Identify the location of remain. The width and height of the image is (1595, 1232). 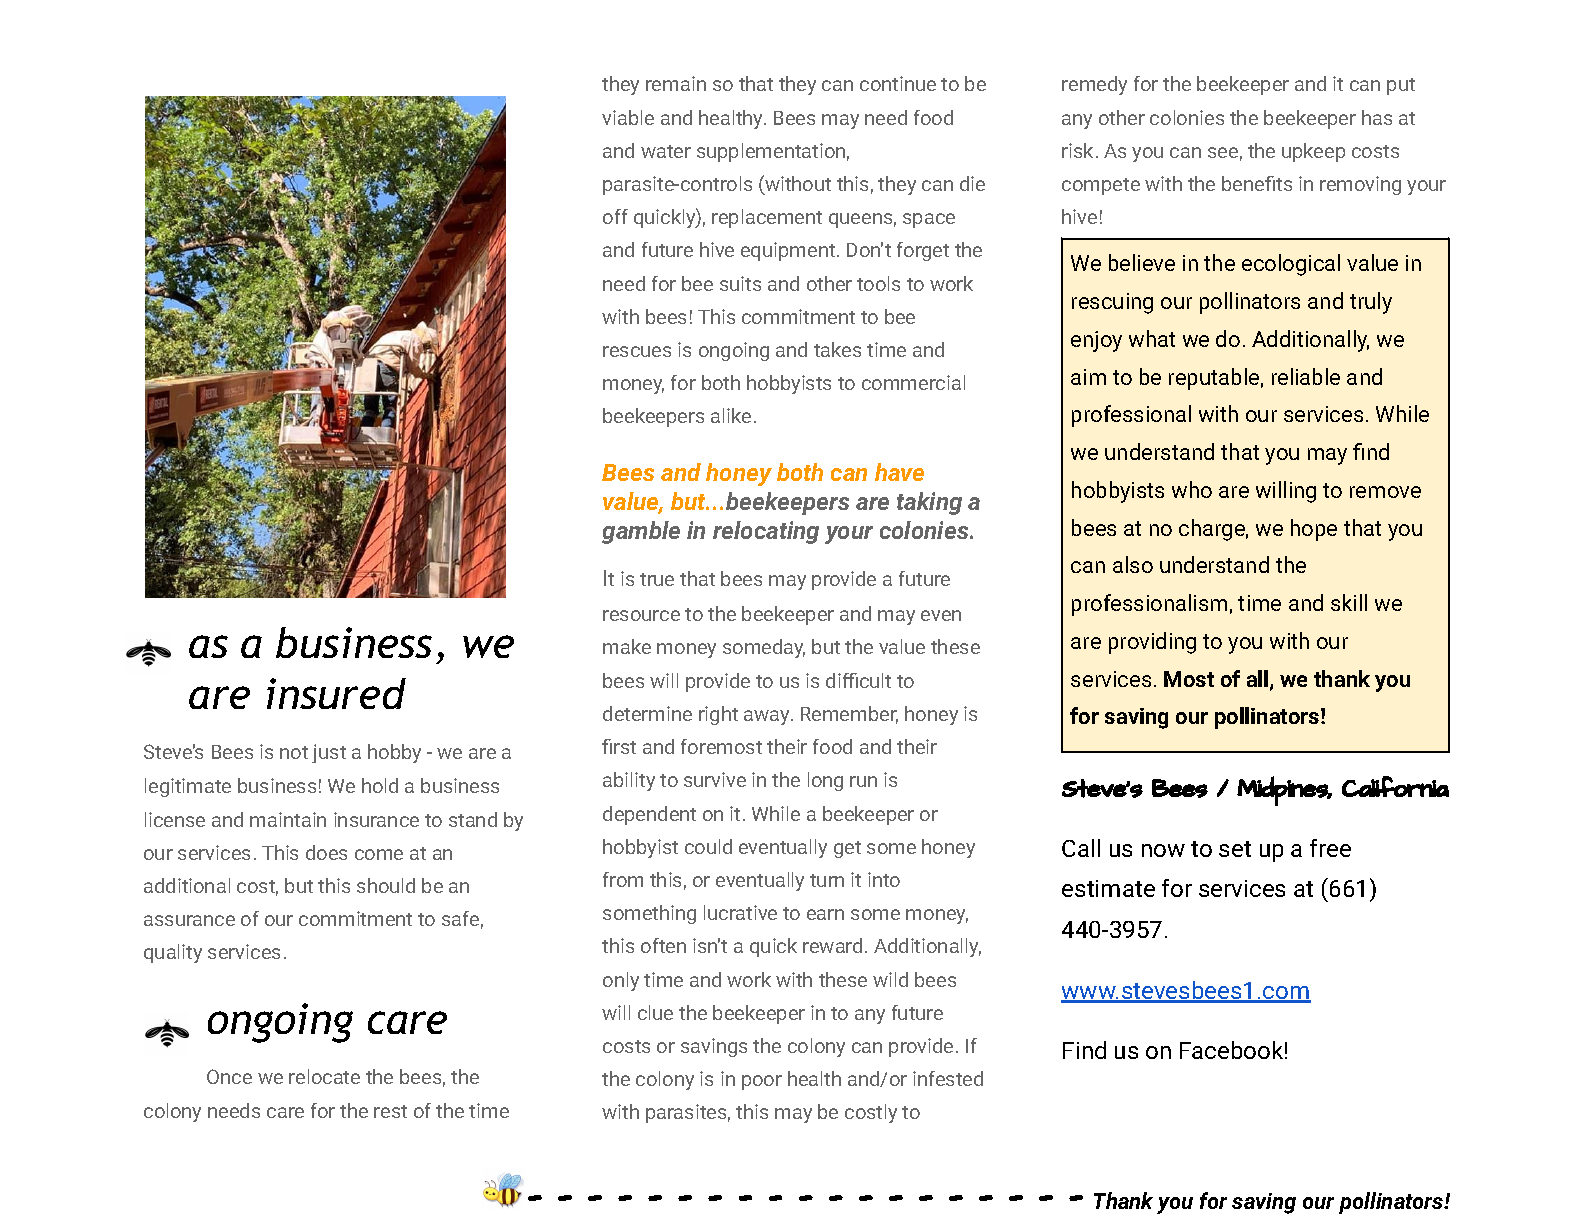
(676, 83).
